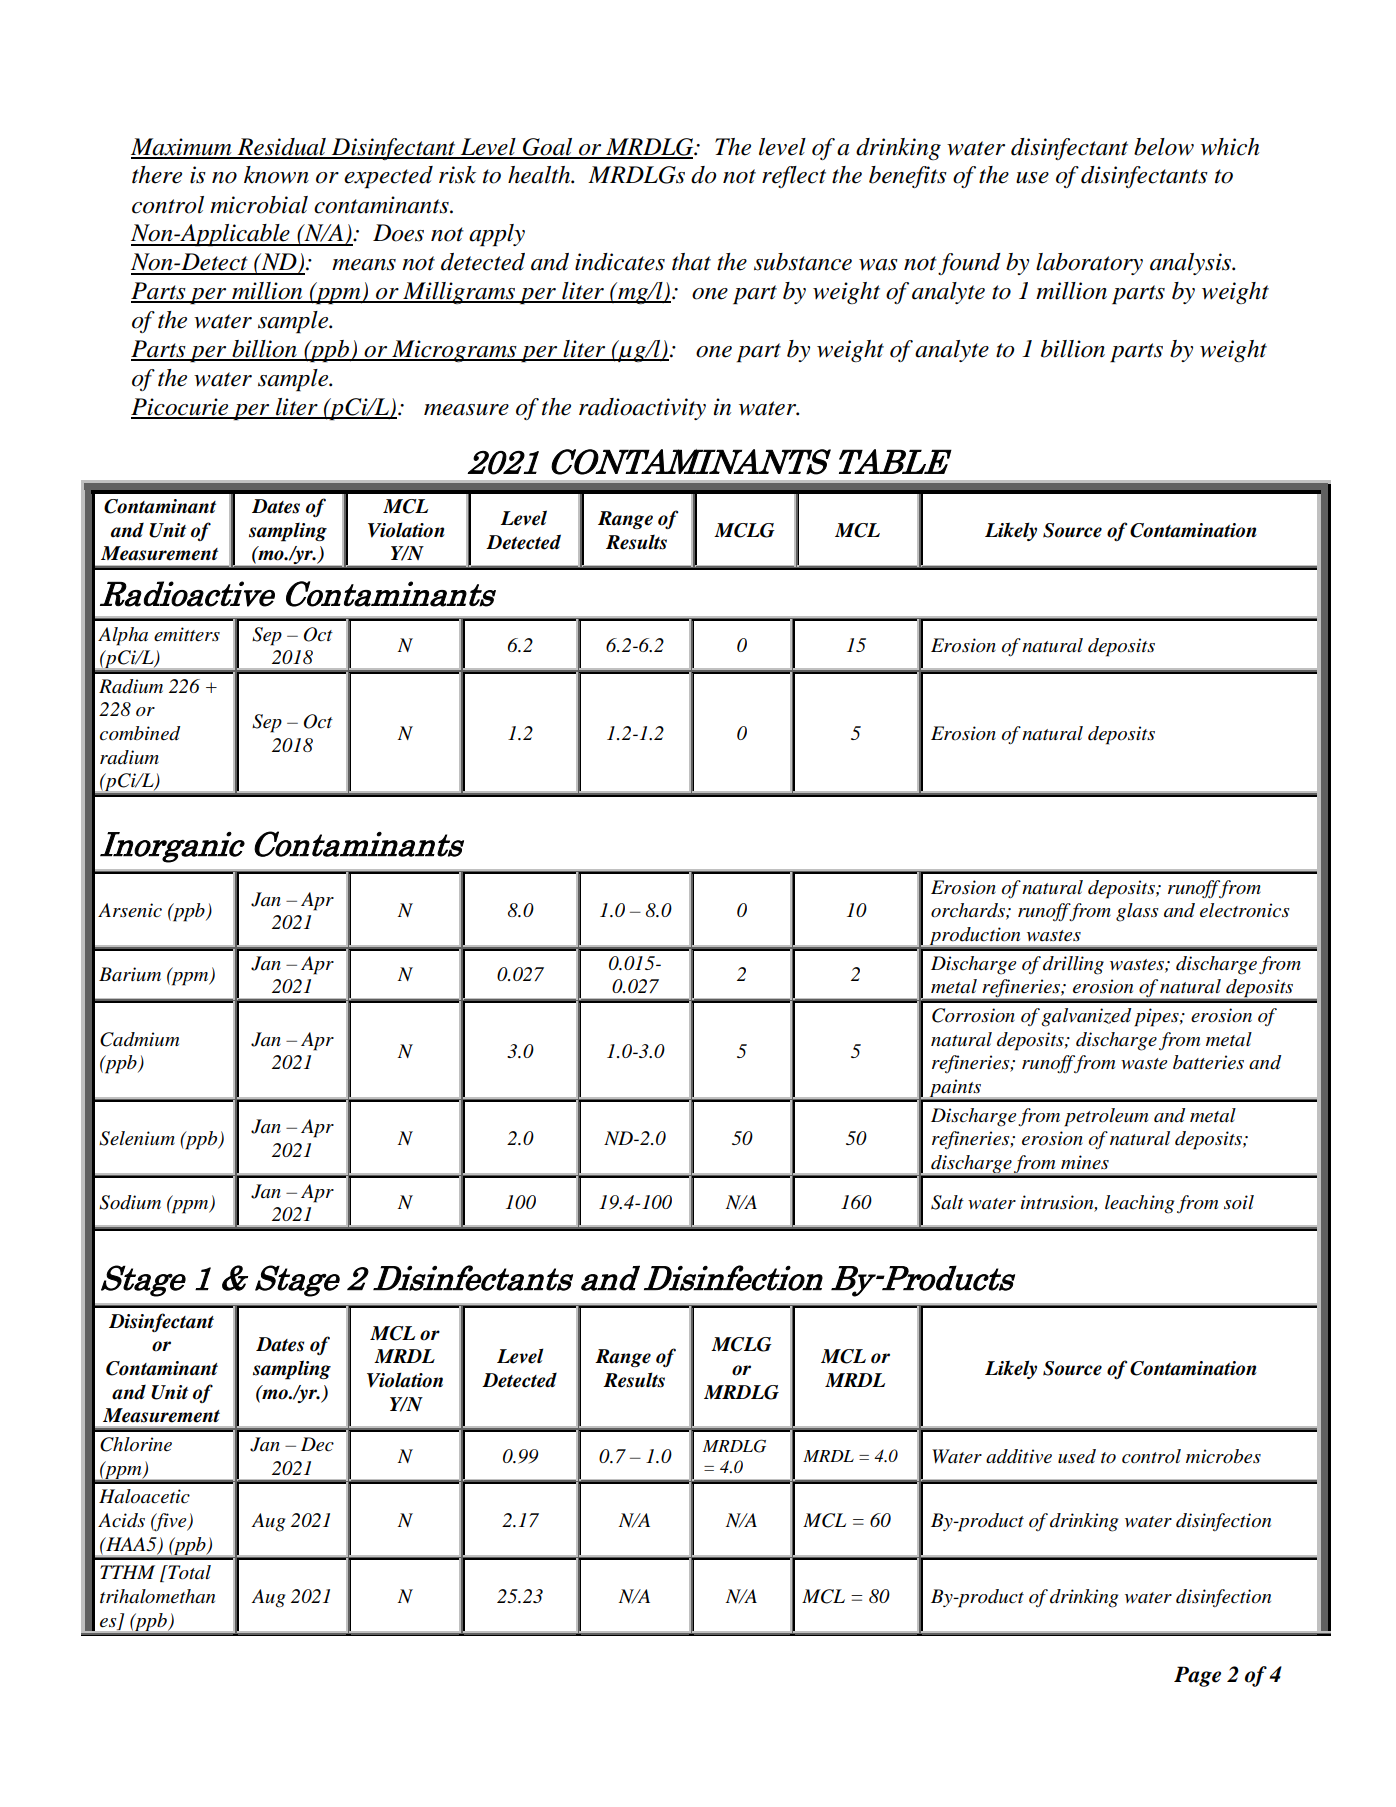  I want to click on emitters, so click(187, 634).
